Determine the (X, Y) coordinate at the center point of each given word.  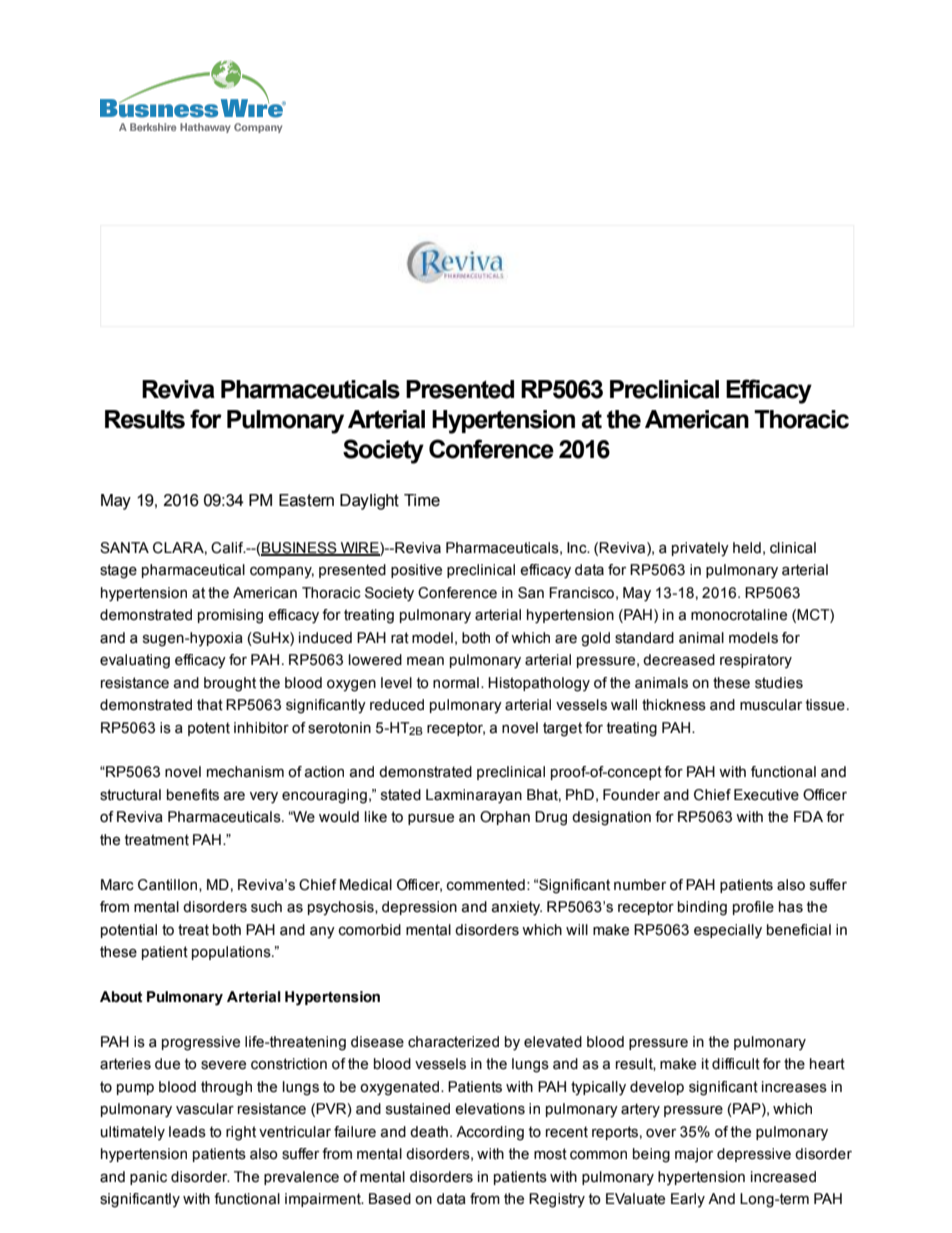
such (266, 907)
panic (148, 1178)
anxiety (517, 908)
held (747, 548)
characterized (453, 1042)
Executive (766, 795)
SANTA (124, 548)
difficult (736, 1064)
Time (422, 500)
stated (401, 795)
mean (425, 661)
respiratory (756, 661)
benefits (193, 795)
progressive (201, 1043)
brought (230, 684)
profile (753, 908)
